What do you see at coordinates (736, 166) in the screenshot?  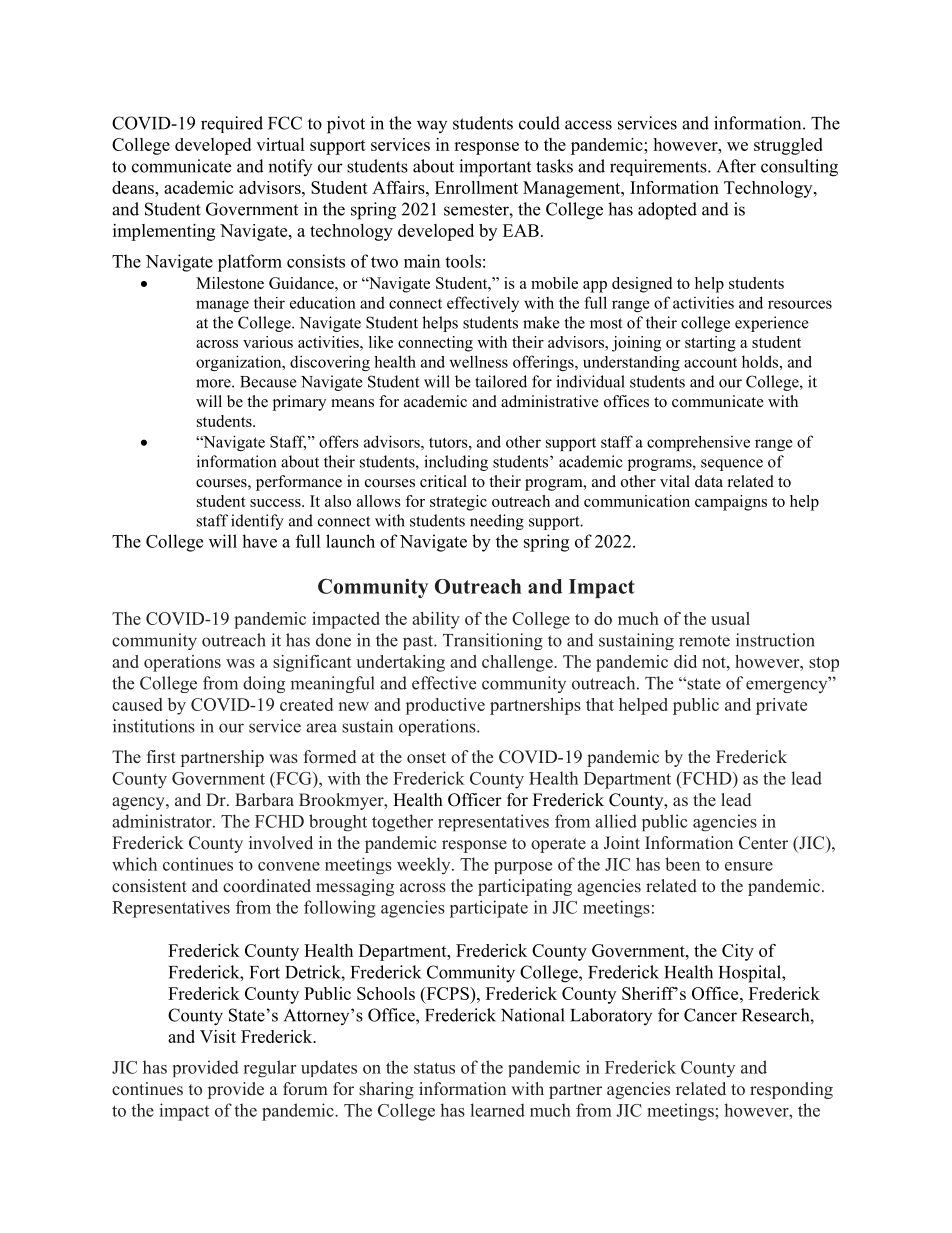 I see `After` at bounding box center [736, 166].
